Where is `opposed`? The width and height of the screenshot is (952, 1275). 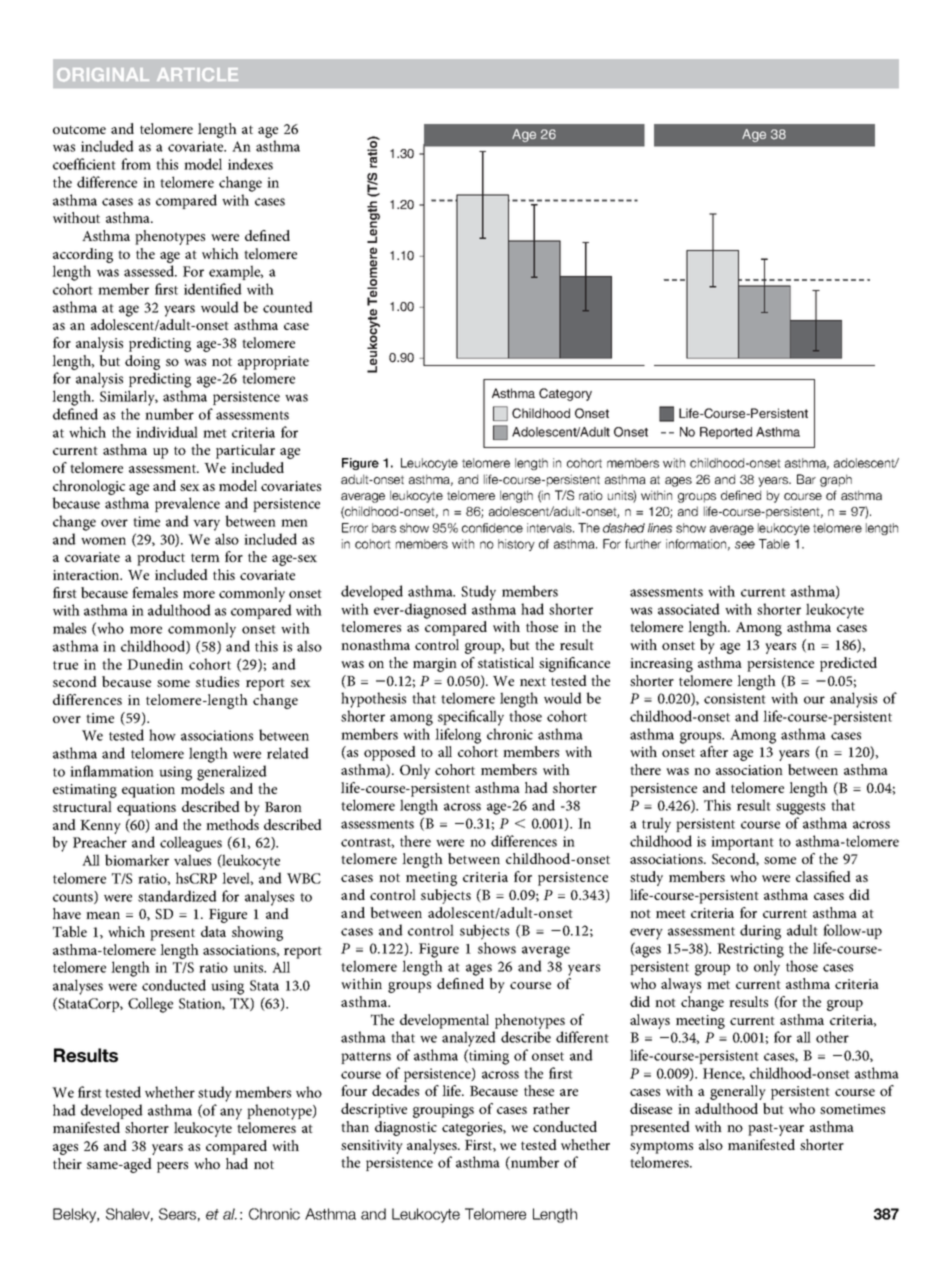 opposed is located at coordinates (390, 753).
